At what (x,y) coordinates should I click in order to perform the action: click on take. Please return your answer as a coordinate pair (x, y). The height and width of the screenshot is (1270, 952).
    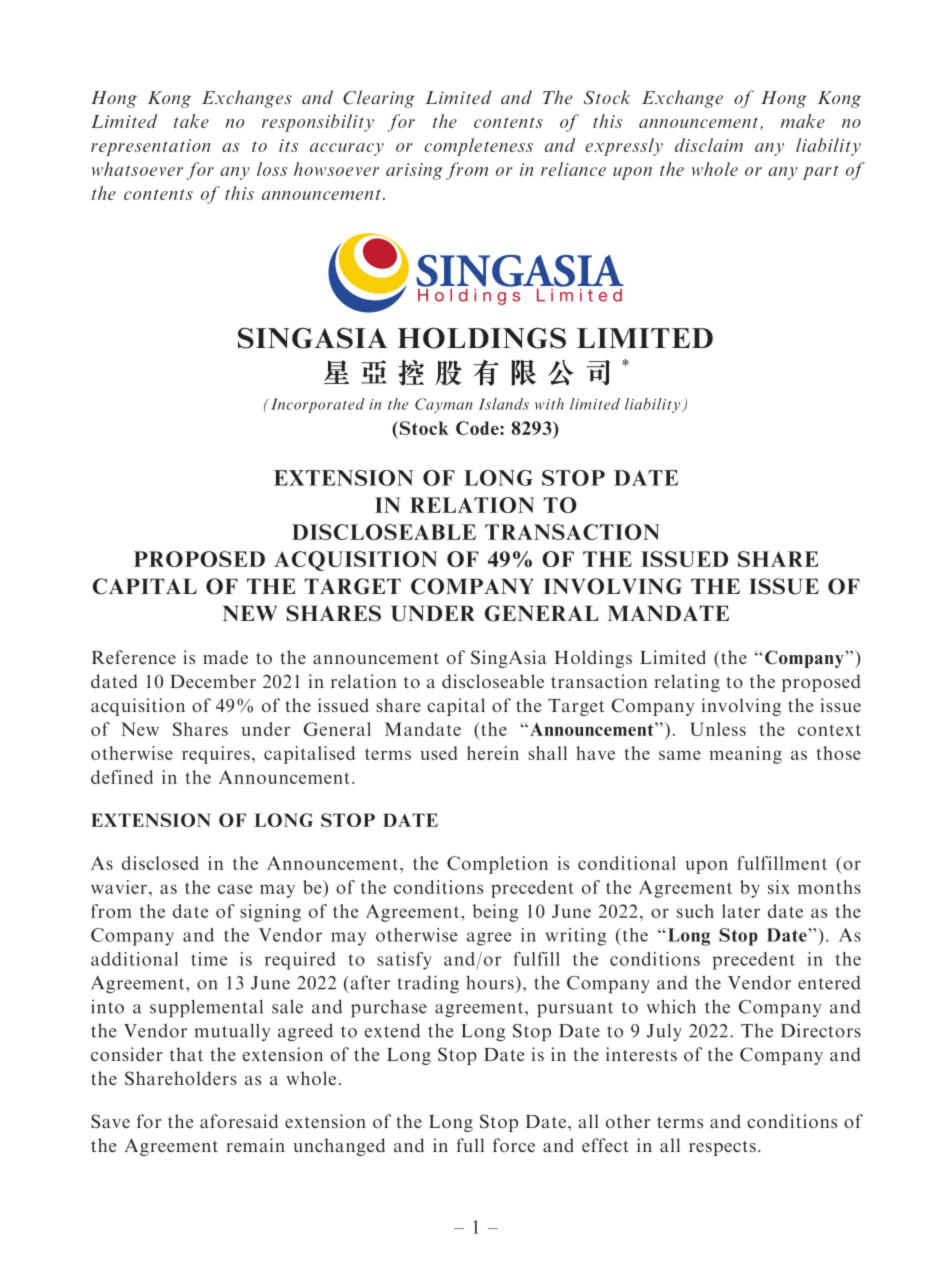
    Looking at the image, I should click on (191, 121).
